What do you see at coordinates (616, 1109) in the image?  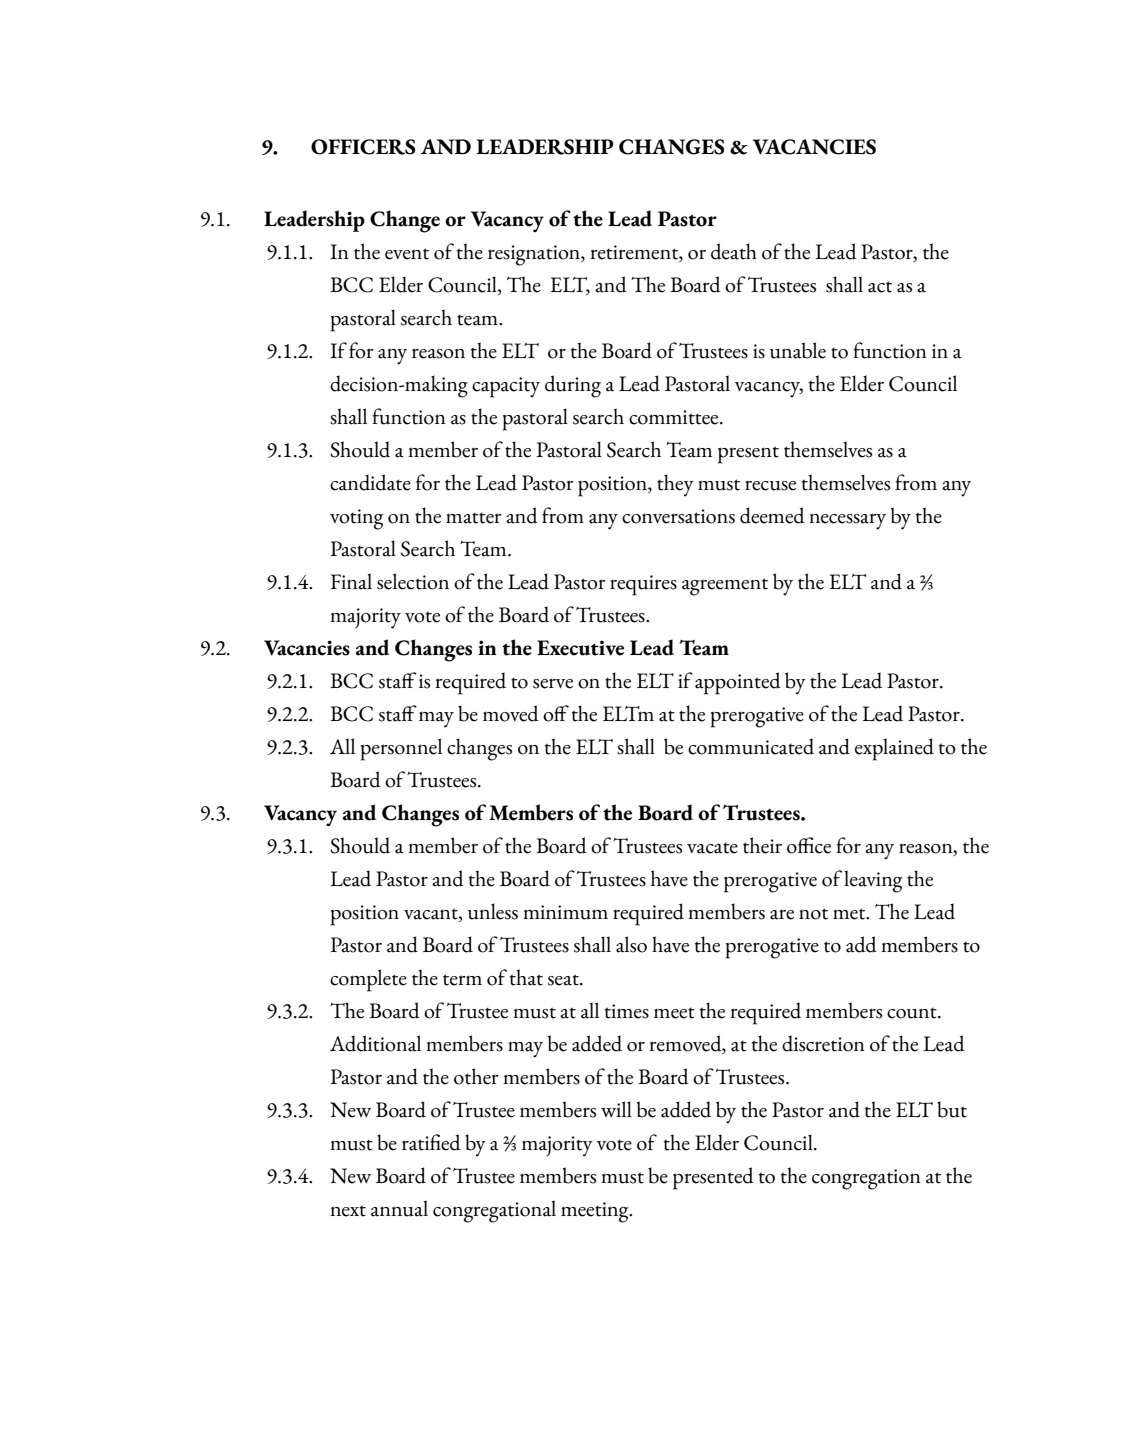 I see `will` at bounding box center [616, 1109].
